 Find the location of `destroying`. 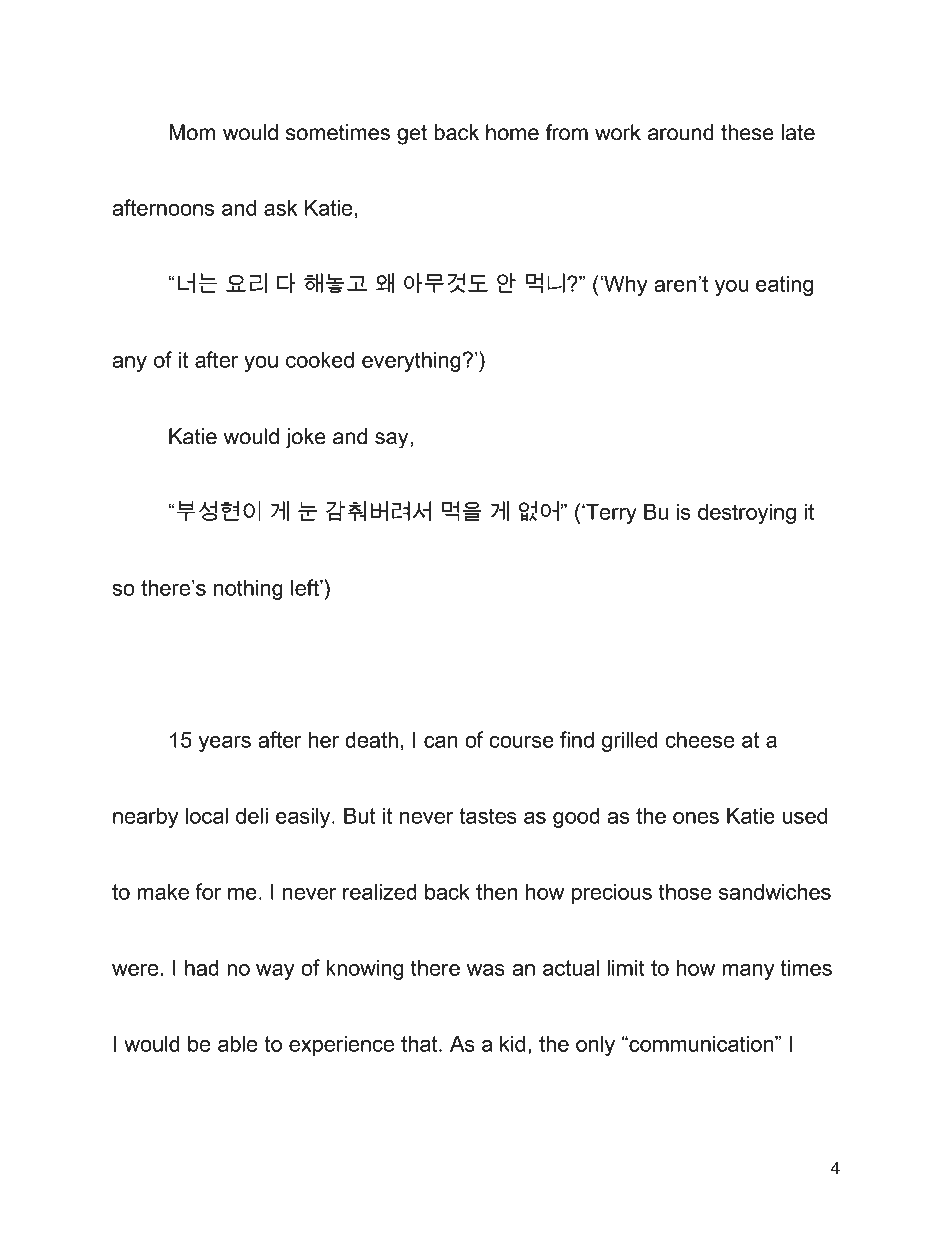

destroying is located at coordinates (747, 514).
